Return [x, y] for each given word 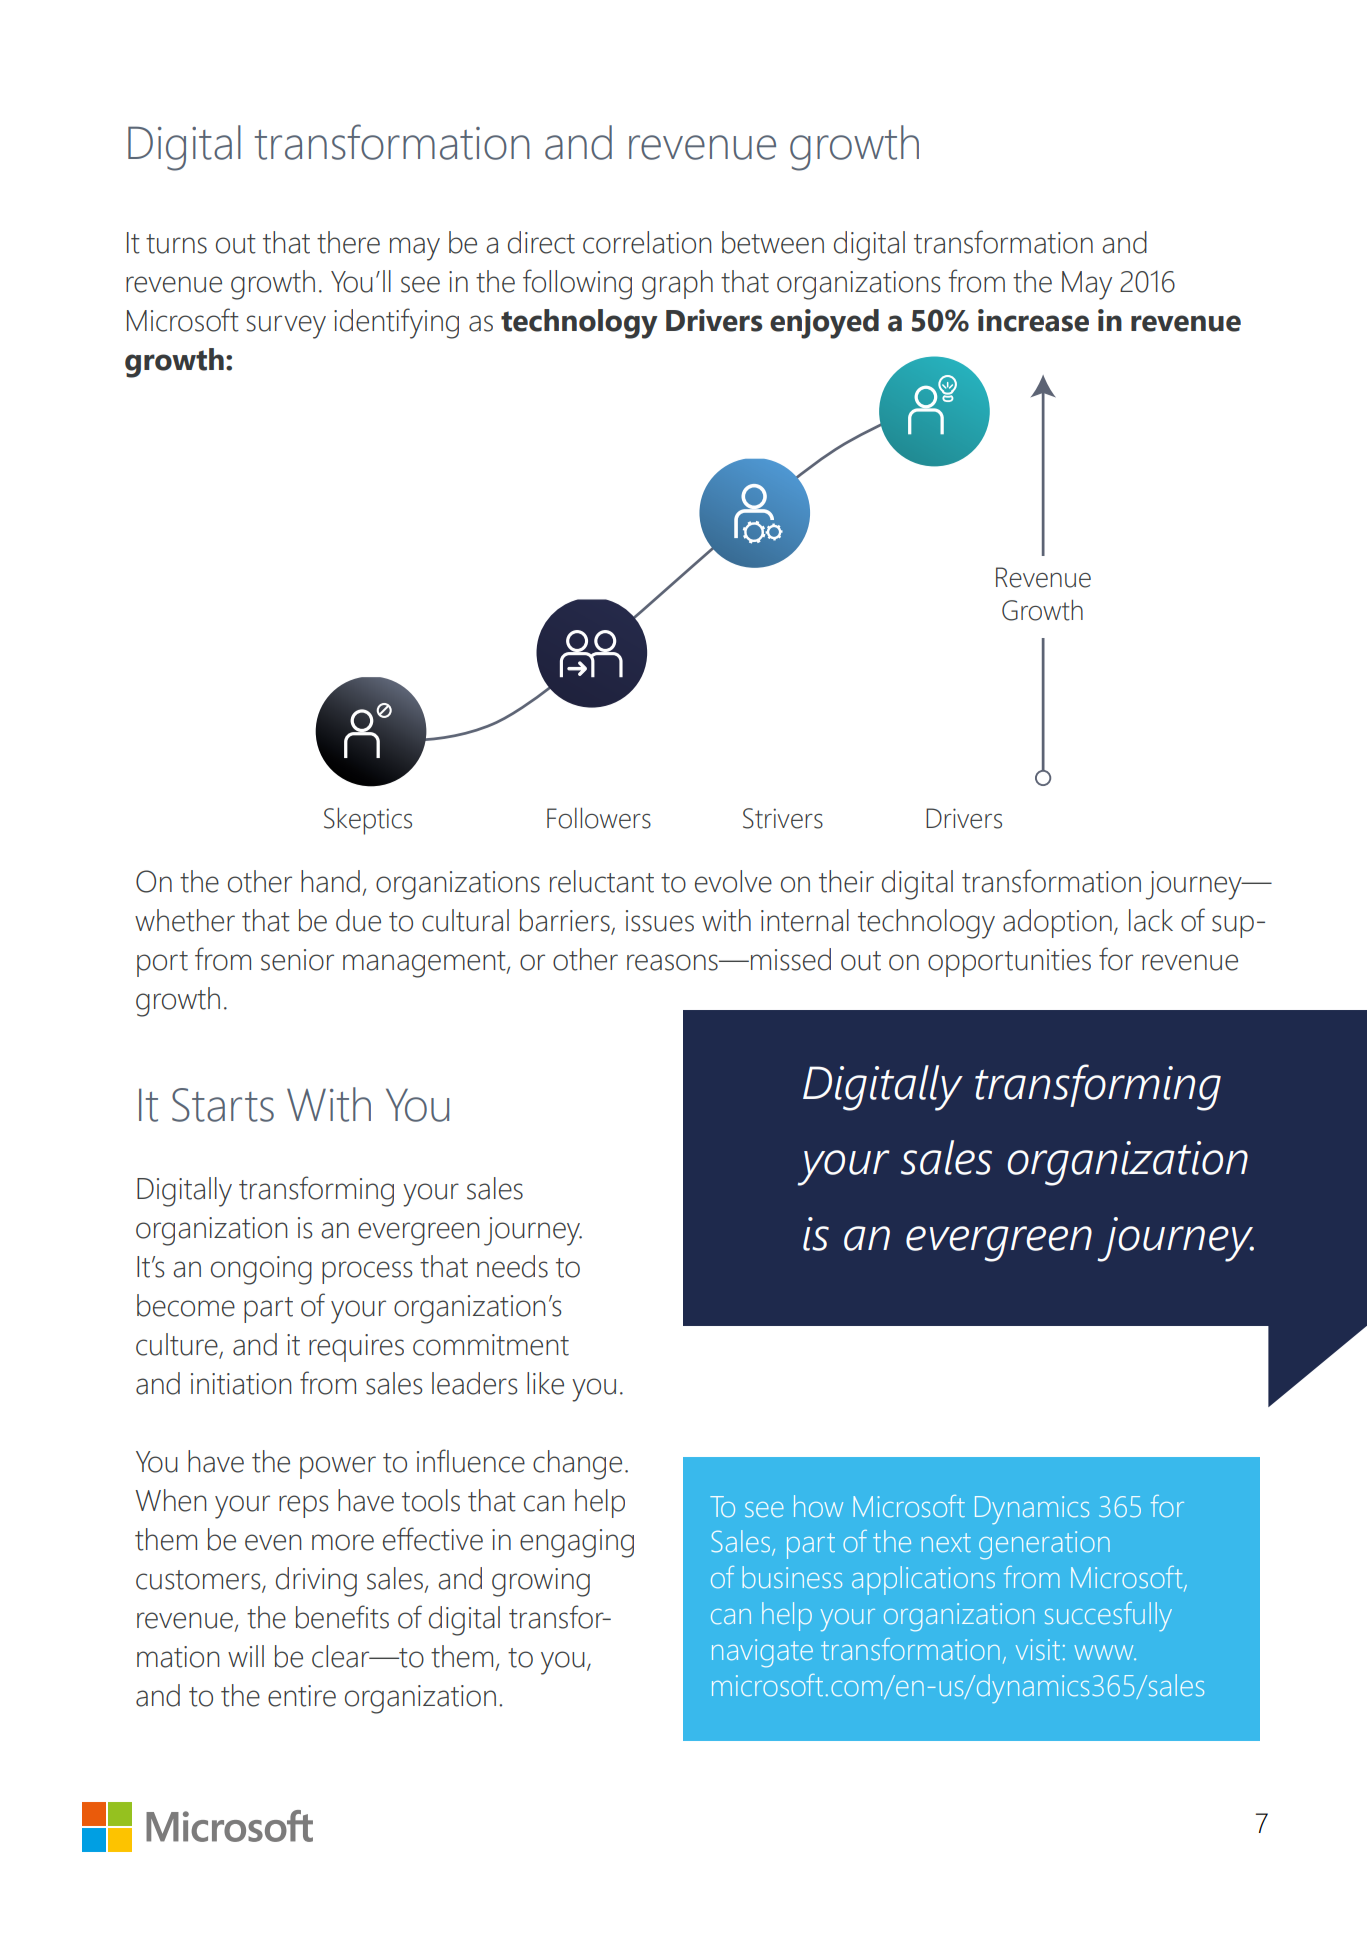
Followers [599, 818]
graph [677, 285]
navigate [762, 1653]
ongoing [261, 1270]
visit [1038, 1649]
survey [286, 327]
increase [1033, 320]
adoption [1057, 923]
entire [302, 1696]
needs [512, 1266]
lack [1151, 920]
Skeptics [368, 821]
